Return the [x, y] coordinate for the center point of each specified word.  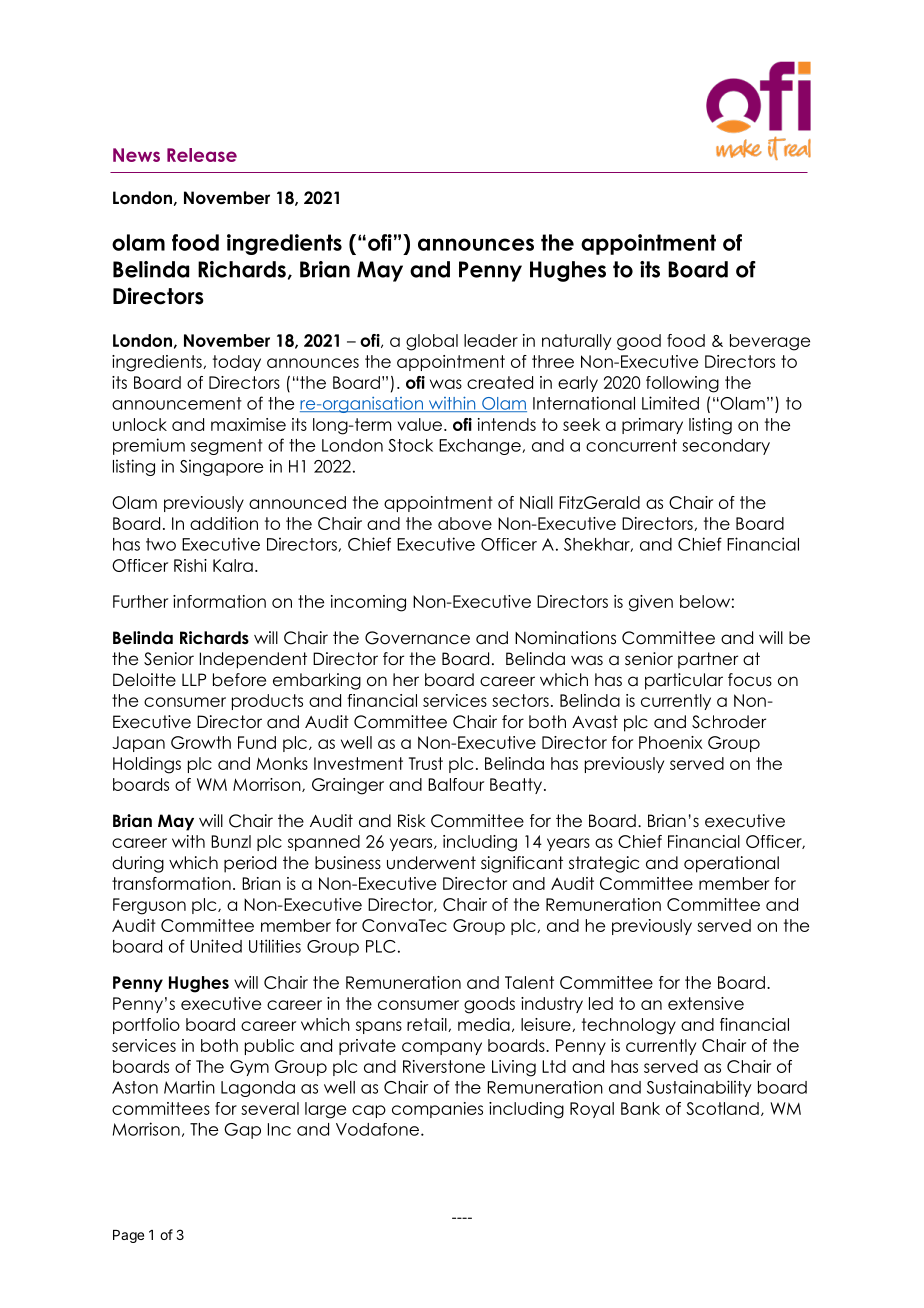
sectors [520, 700]
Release [202, 155]
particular [684, 681]
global [432, 342]
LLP [194, 679]
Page [128, 1236]
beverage [770, 342]
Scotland [722, 1108]
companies [437, 1110]
